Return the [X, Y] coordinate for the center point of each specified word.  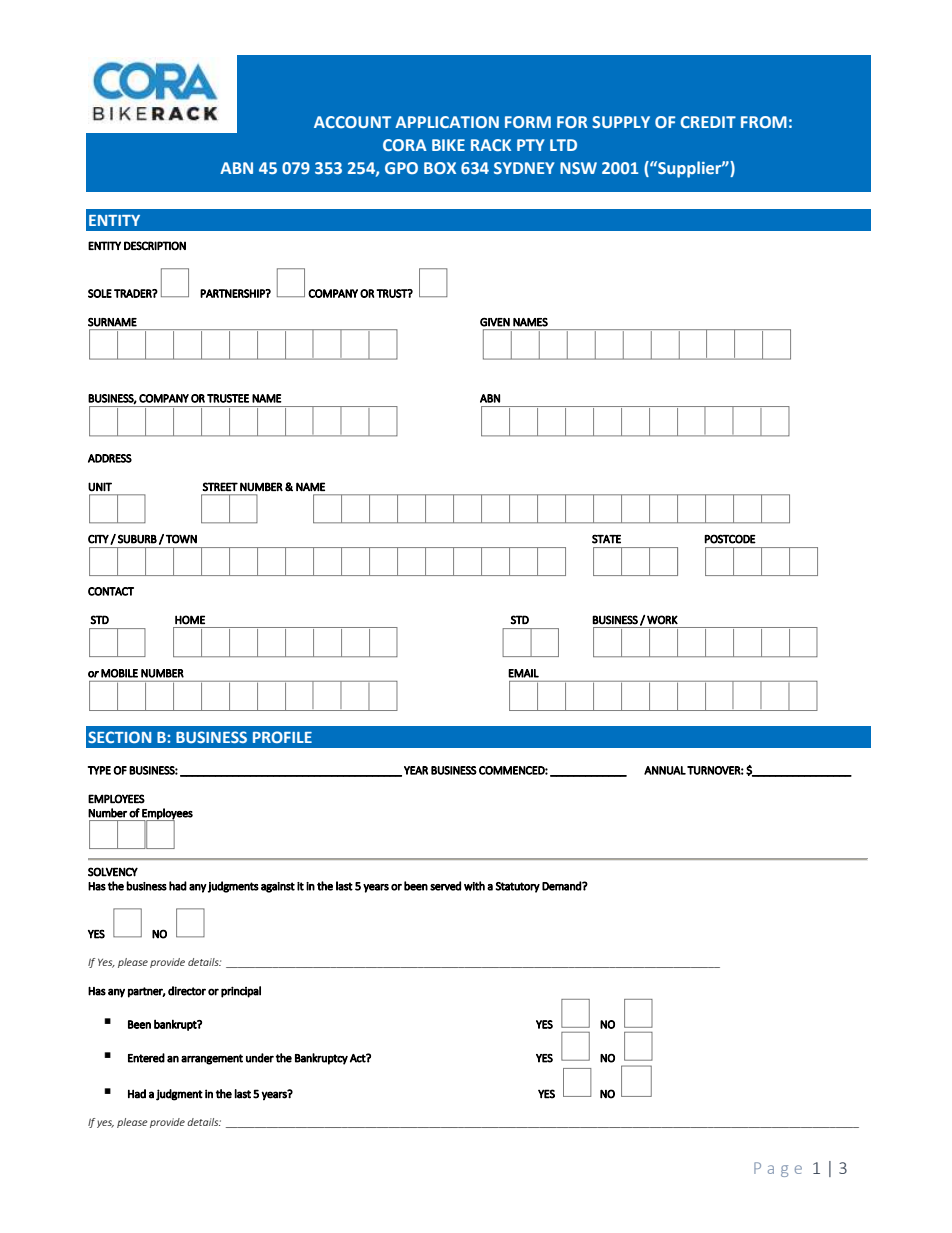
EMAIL [523, 673]
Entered [146, 1058]
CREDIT [708, 122]
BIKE [448, 145]
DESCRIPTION [155, 246]
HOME [190, 620]
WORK [662, 620]
